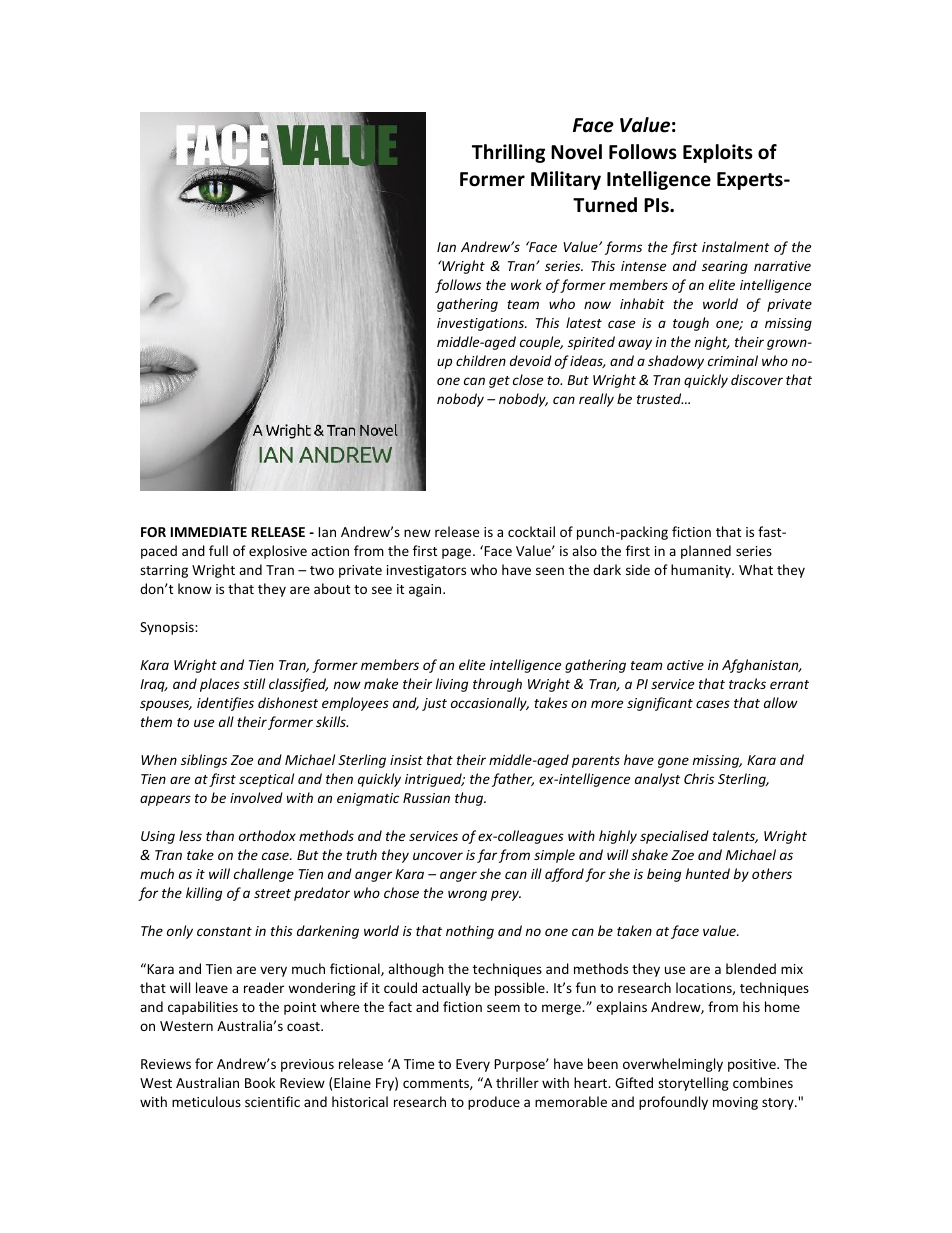 The height and width of the image is (1233, 952). Describe the element at coordinates (426, 590) in the image. I see `again` at that location.
